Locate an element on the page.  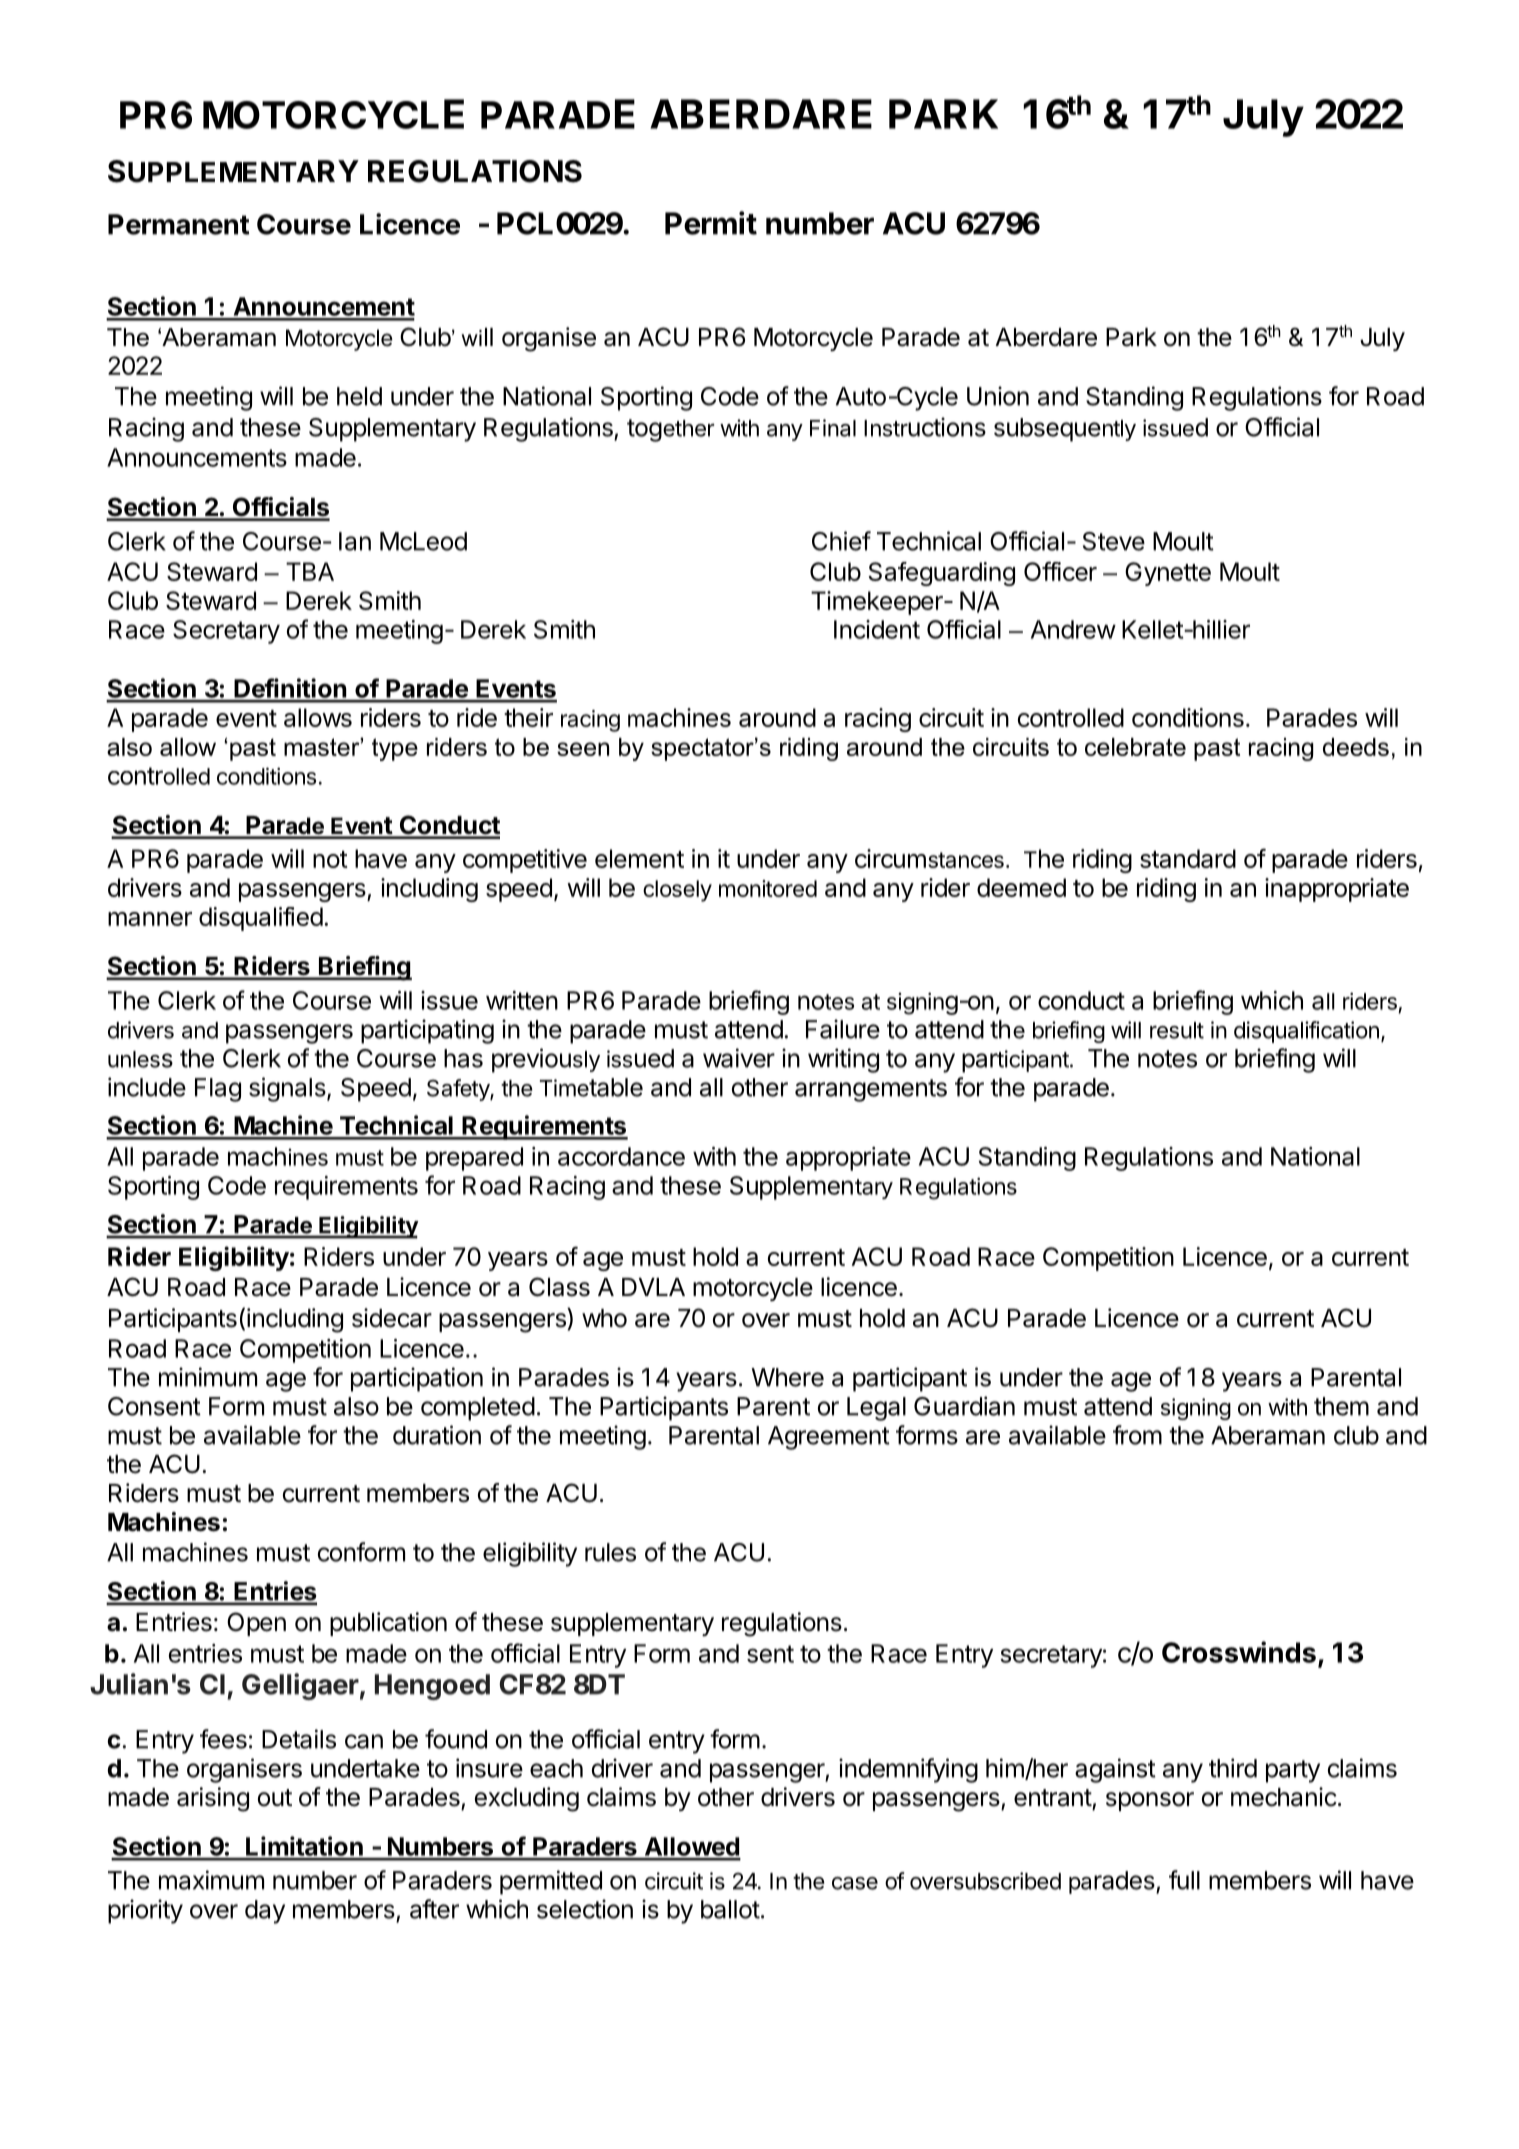
Final is located at coordinates (833, 428).
